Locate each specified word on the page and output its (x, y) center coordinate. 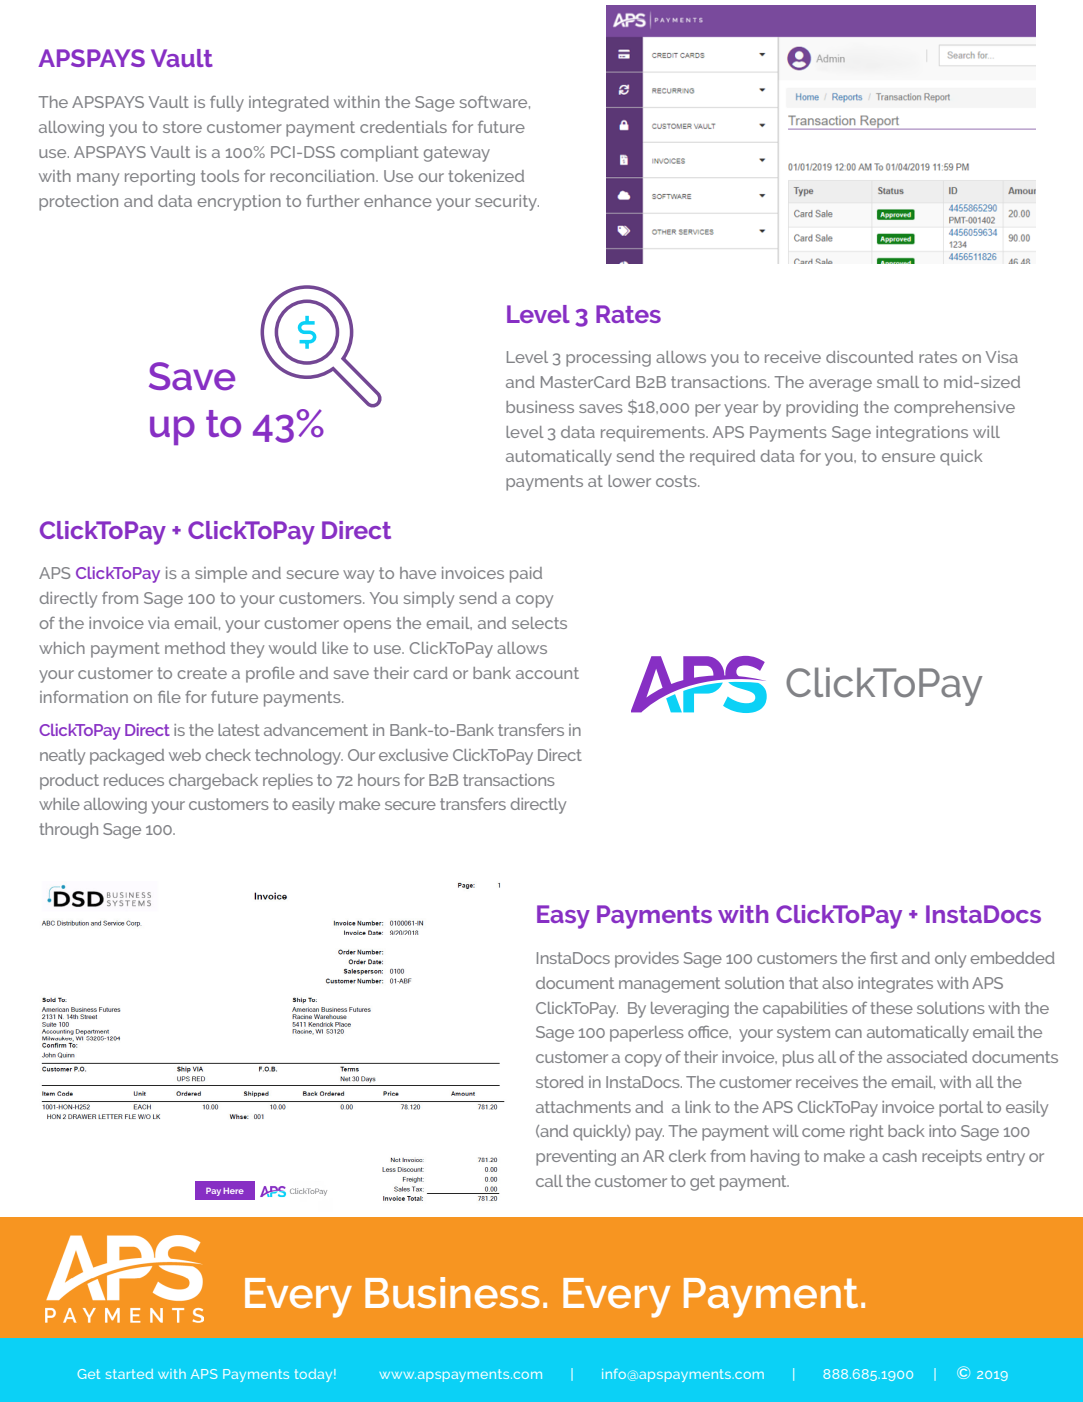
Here (233, 1191)
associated (927, 1057)
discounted (869, 357)
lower (629, 481)
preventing (576, 1158)
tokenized (486, 176)
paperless (647, 1034)
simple (221, 575)
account (547, 673)
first (884, 957)
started (129, 1374)
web (185, 755)
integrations (922, 434)
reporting (160, 178)
